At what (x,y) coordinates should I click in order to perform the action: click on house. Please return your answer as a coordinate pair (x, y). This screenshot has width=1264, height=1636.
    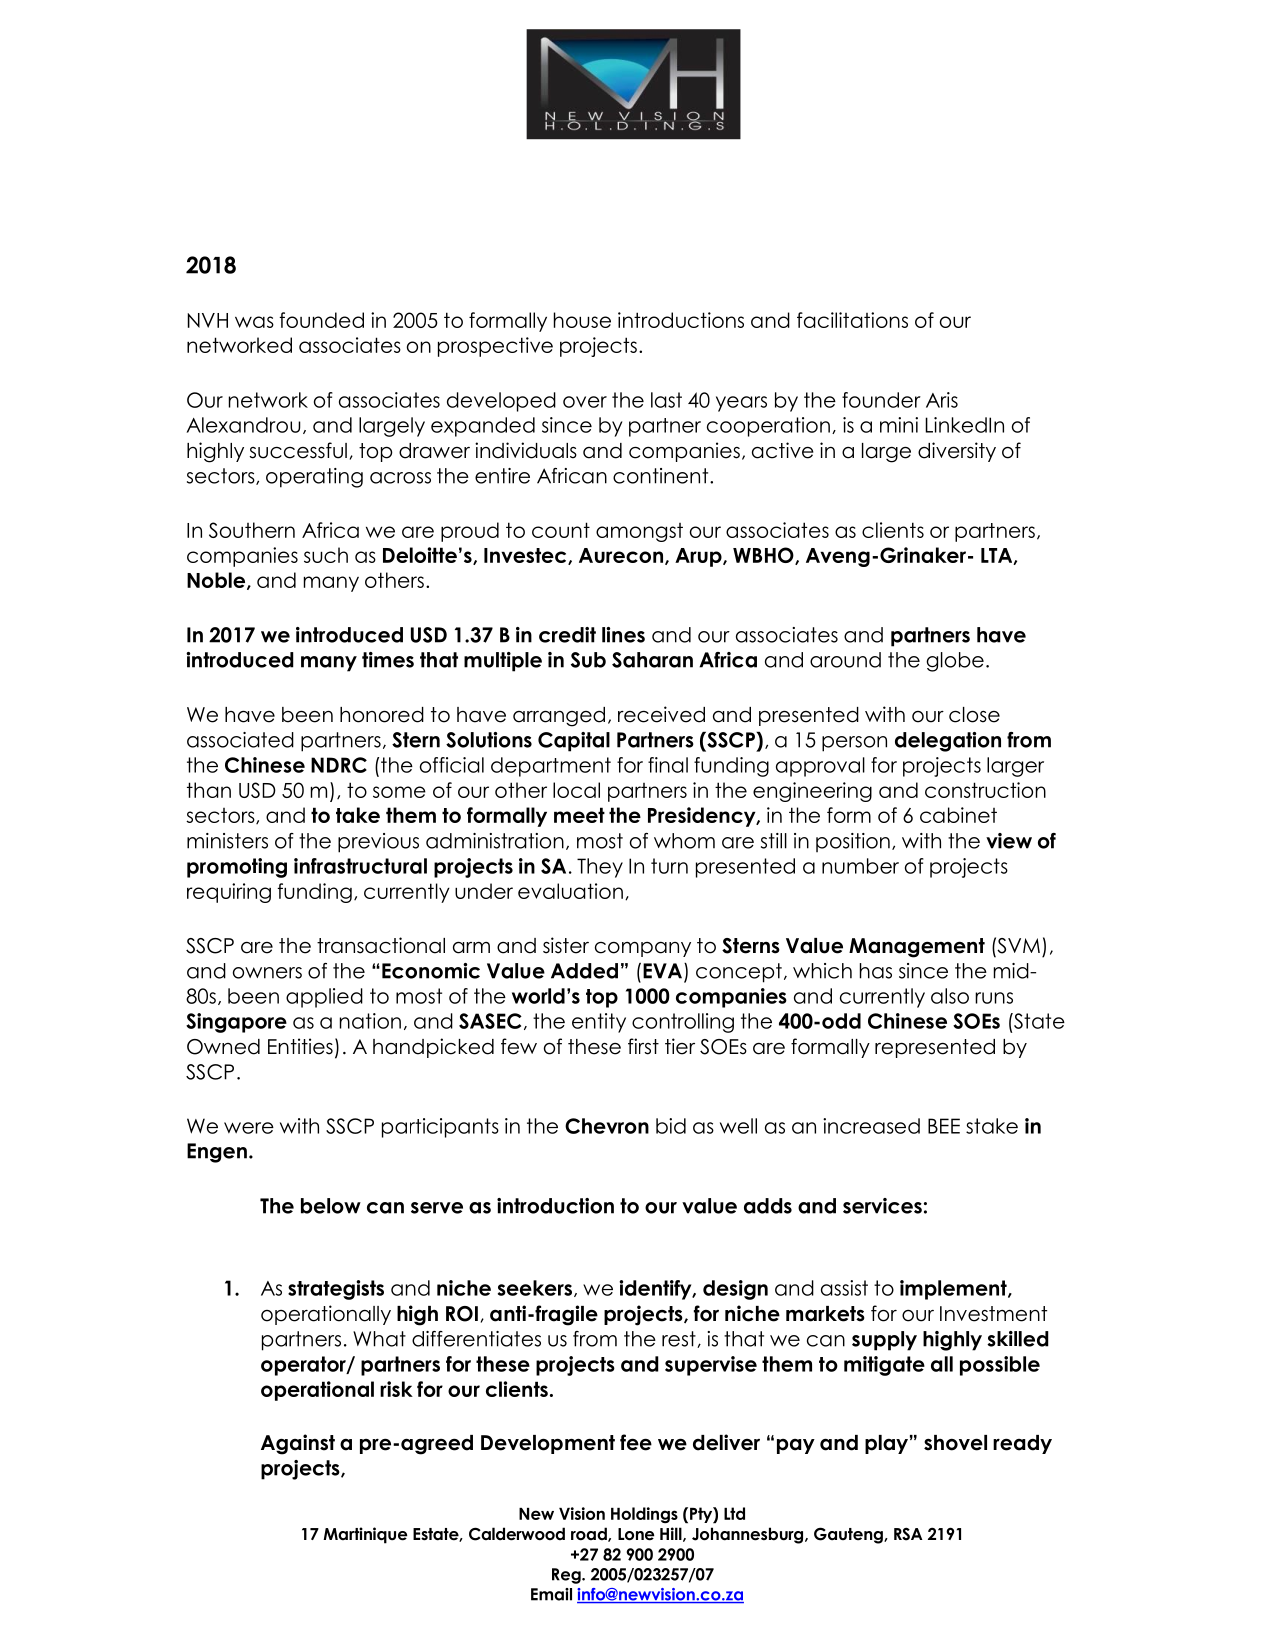
    Looking at the image, I should click on (582, 320).
